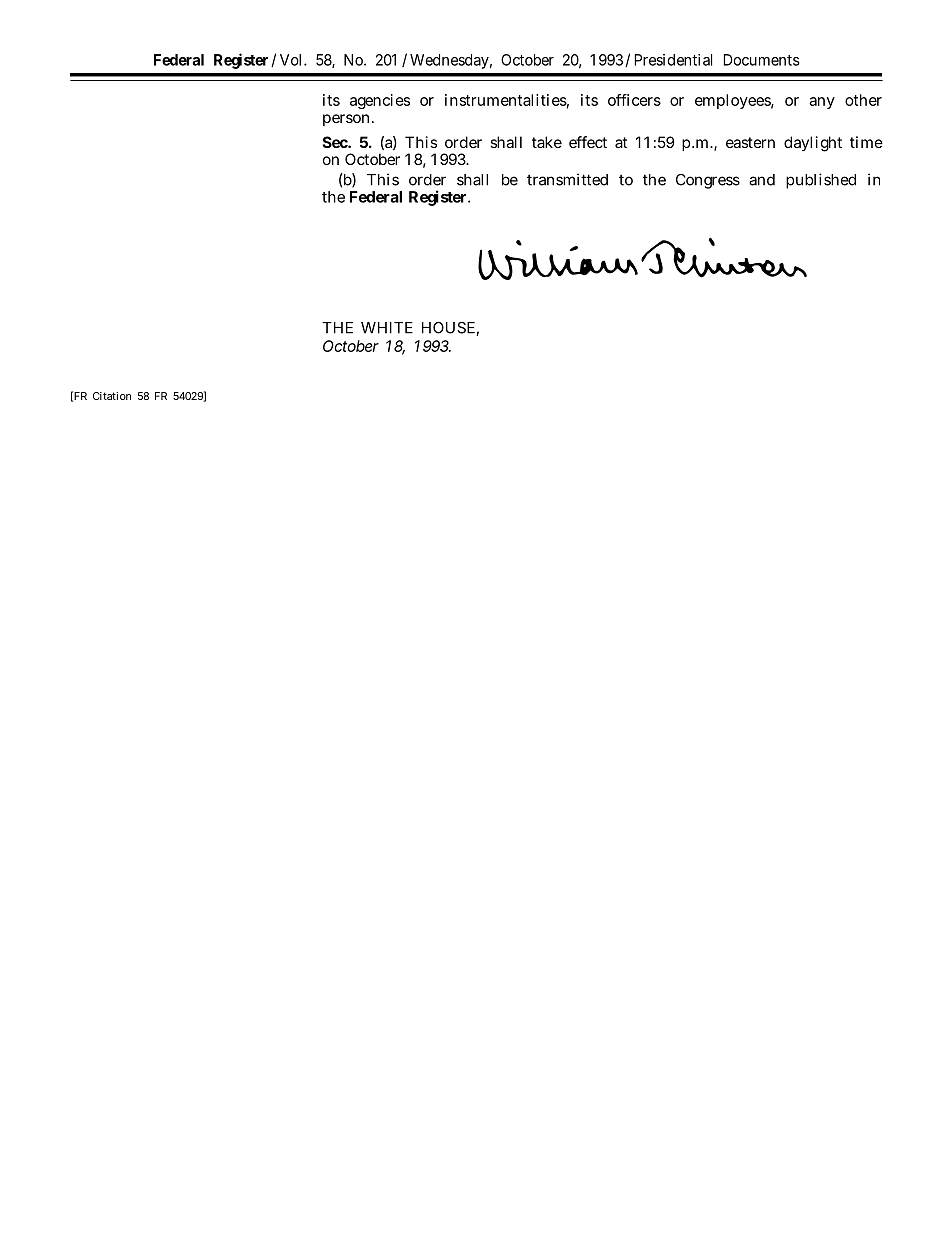 This document has width=952, height=1233. What do you see at coordinates (708, 181) in the document?
I see `Congress` at bounding box center [708, 181].
